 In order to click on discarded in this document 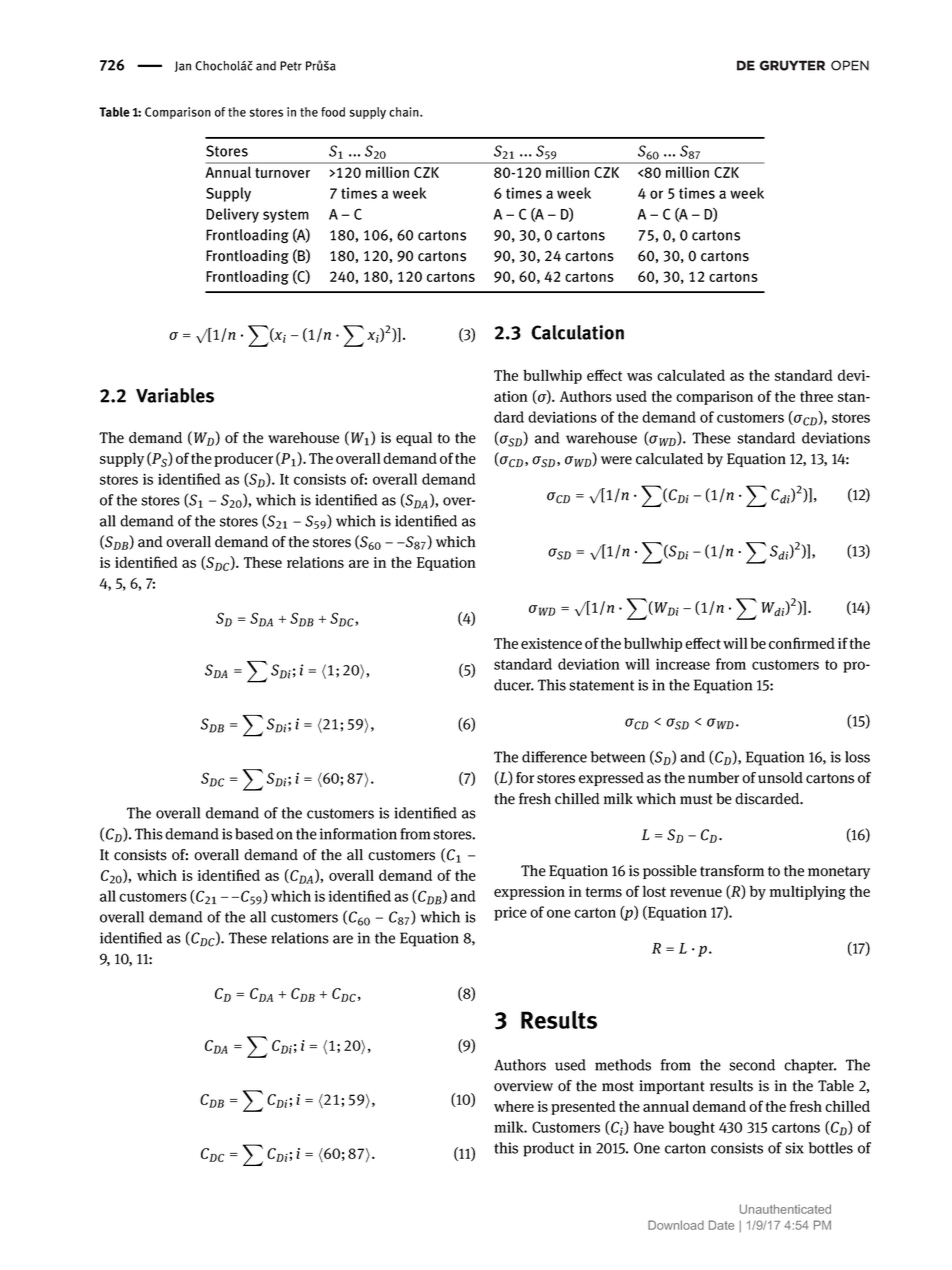, I will do `click(768, 799)`.
